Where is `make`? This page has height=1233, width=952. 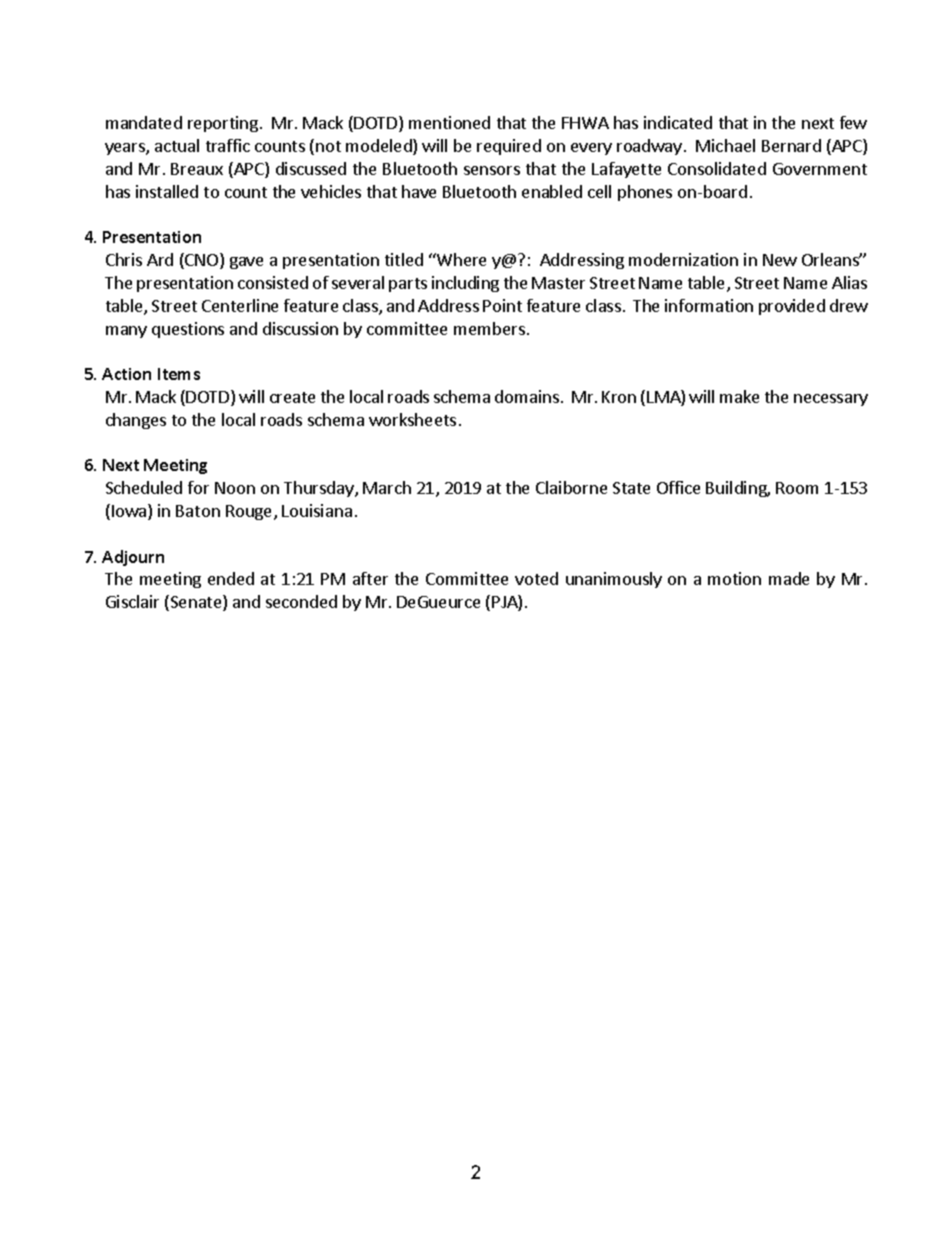
make is located at coordinates (739, 396).
